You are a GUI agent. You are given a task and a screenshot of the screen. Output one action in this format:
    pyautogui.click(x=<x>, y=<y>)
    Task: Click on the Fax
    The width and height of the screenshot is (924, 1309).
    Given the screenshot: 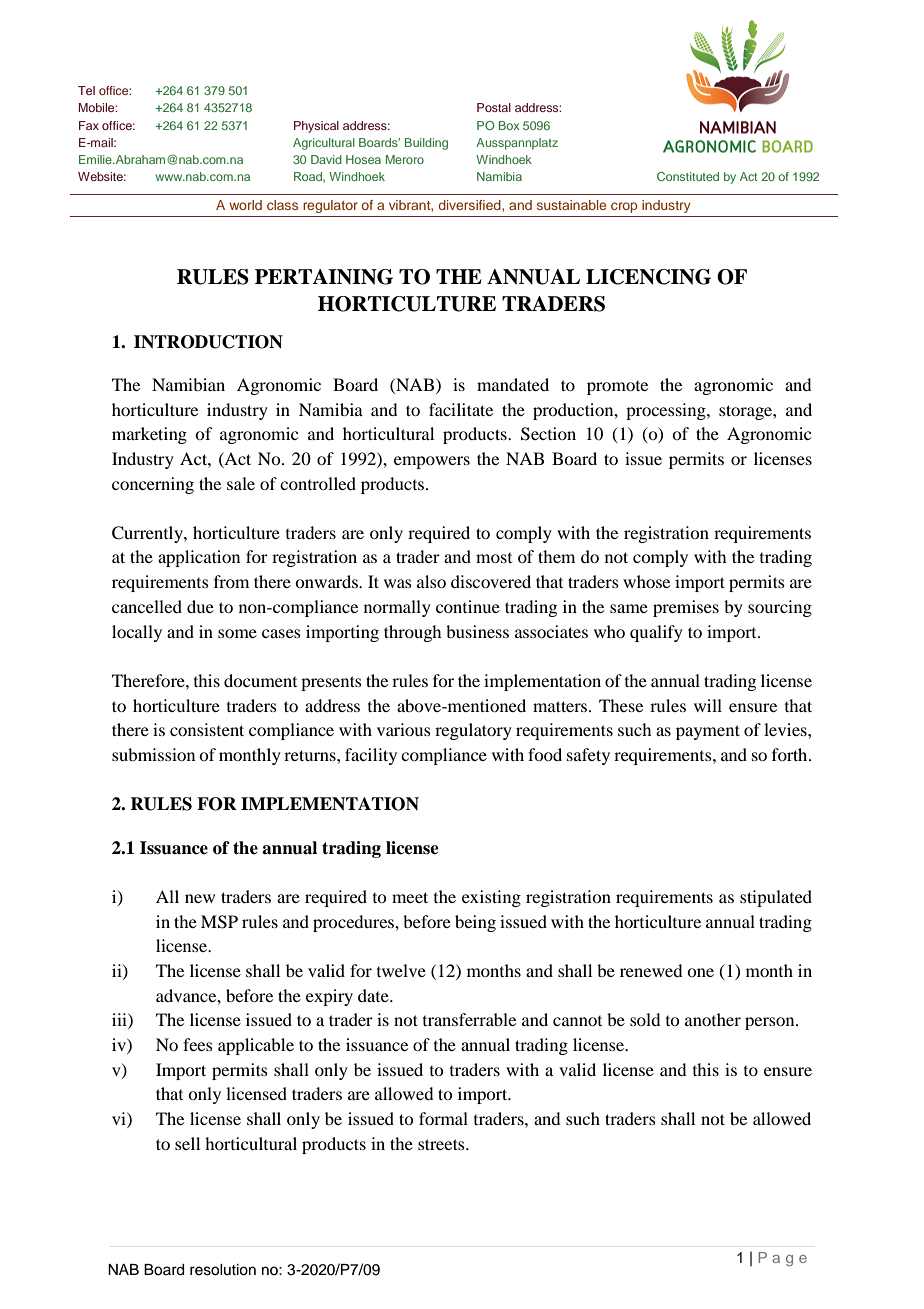 What is the action you would take?
    pyautogui.click(x=89, y=125)
